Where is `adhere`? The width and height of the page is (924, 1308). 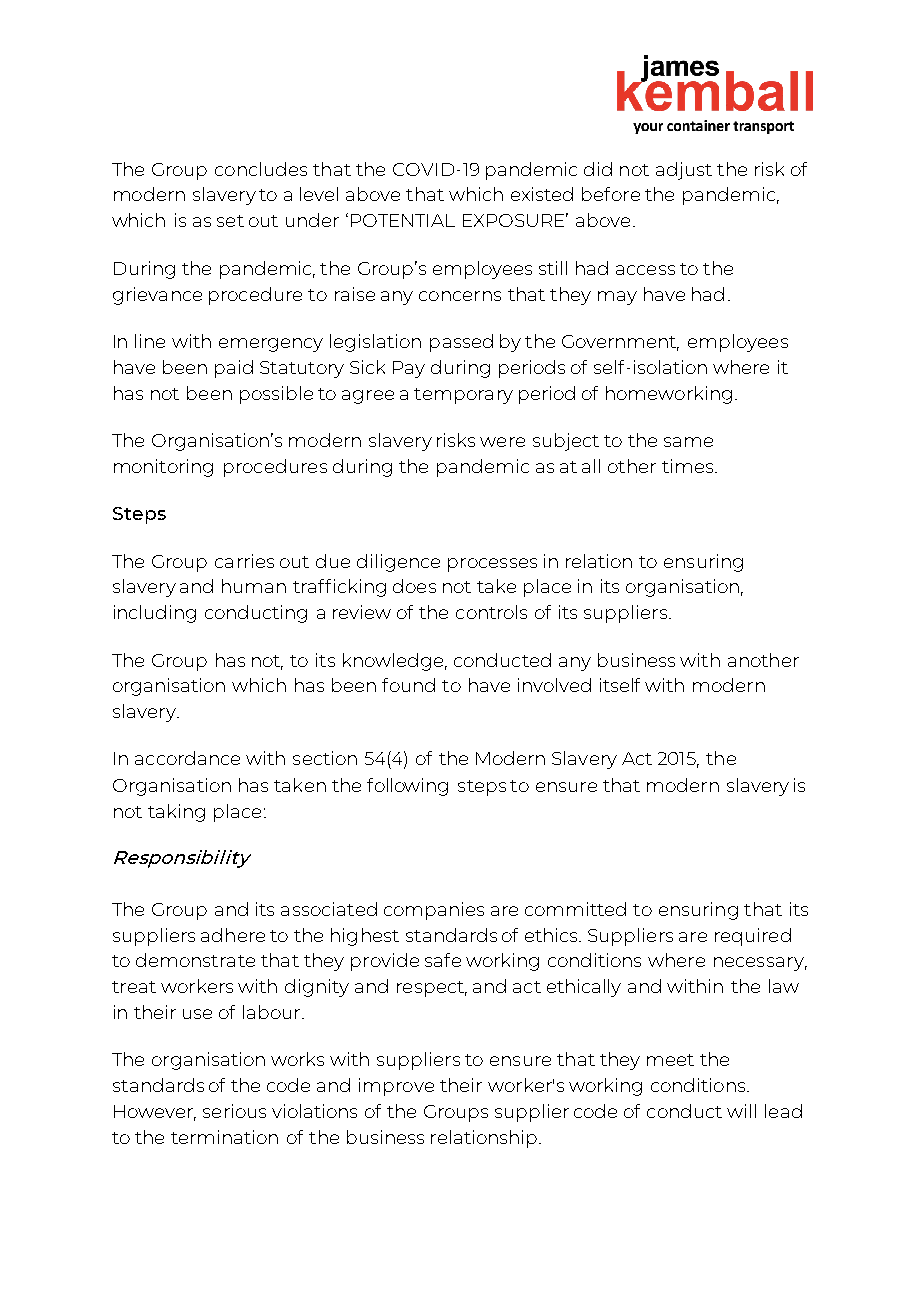 adhere is located at coordinates (233, 935).
